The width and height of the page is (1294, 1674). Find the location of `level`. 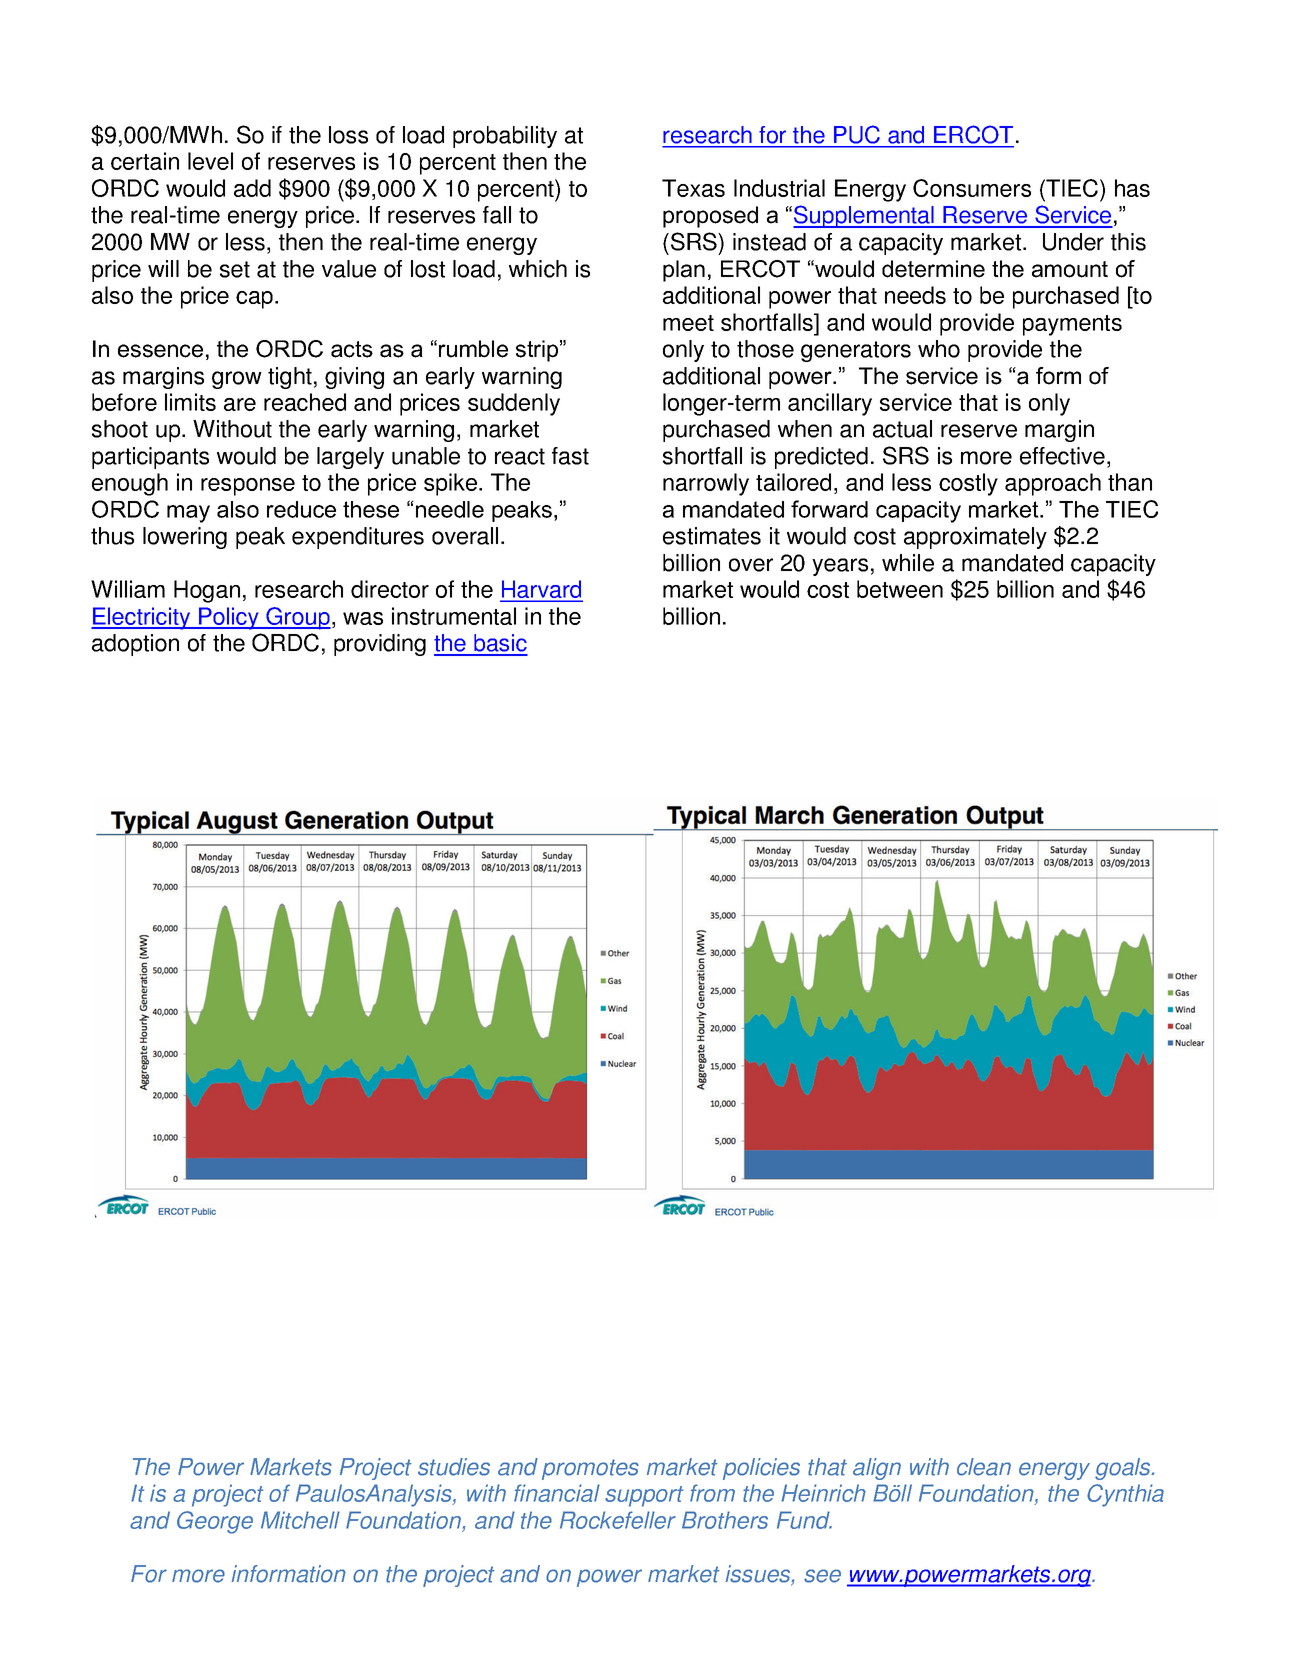

level is located at coordinates (210, 161).
